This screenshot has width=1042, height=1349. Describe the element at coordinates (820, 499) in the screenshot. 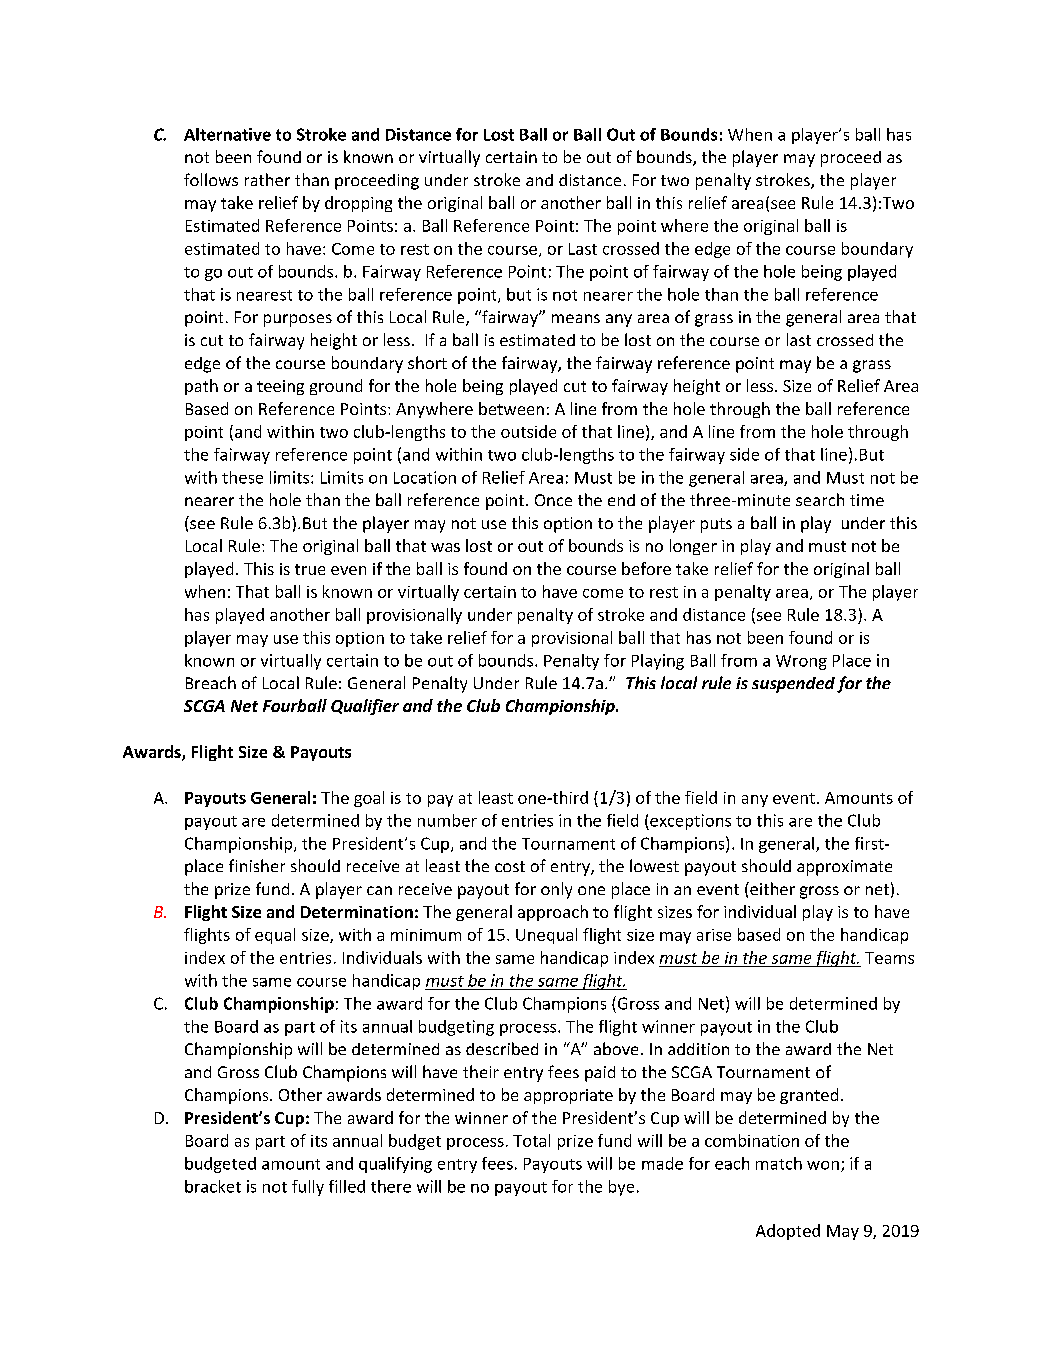

I see `search` at that location.
